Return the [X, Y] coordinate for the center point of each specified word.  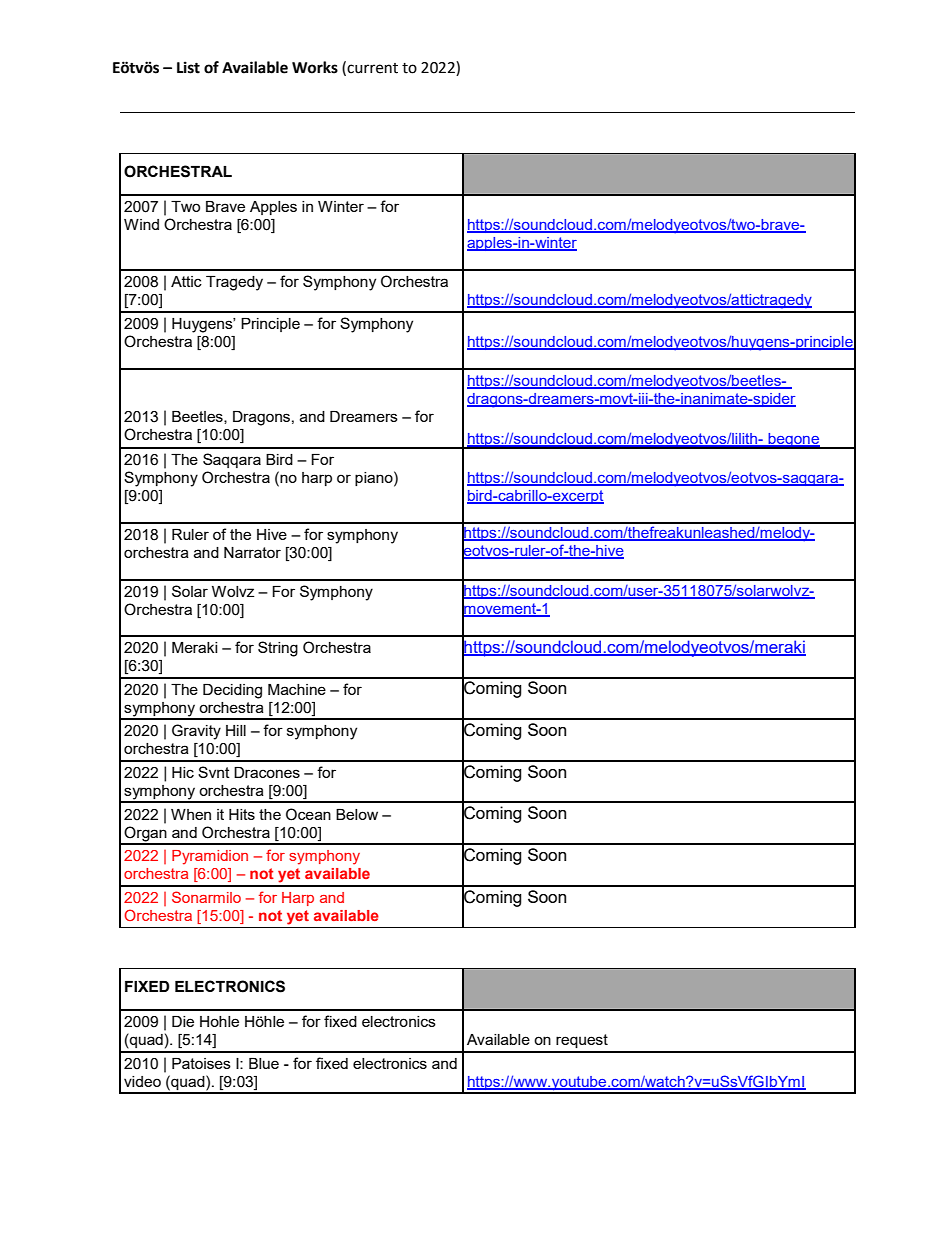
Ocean [308, 814]
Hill [236, 730]
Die [183, 1021]
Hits [242, 814]
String [278, 649]
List [188, 67]
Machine [297, 689]
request [582, 1041]
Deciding [232, 691]
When [191, 814]
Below [357, 814]
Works [315, 67]
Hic [183, 772]
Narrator [252, 552]
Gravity [196, 732]
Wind [141, 224]
